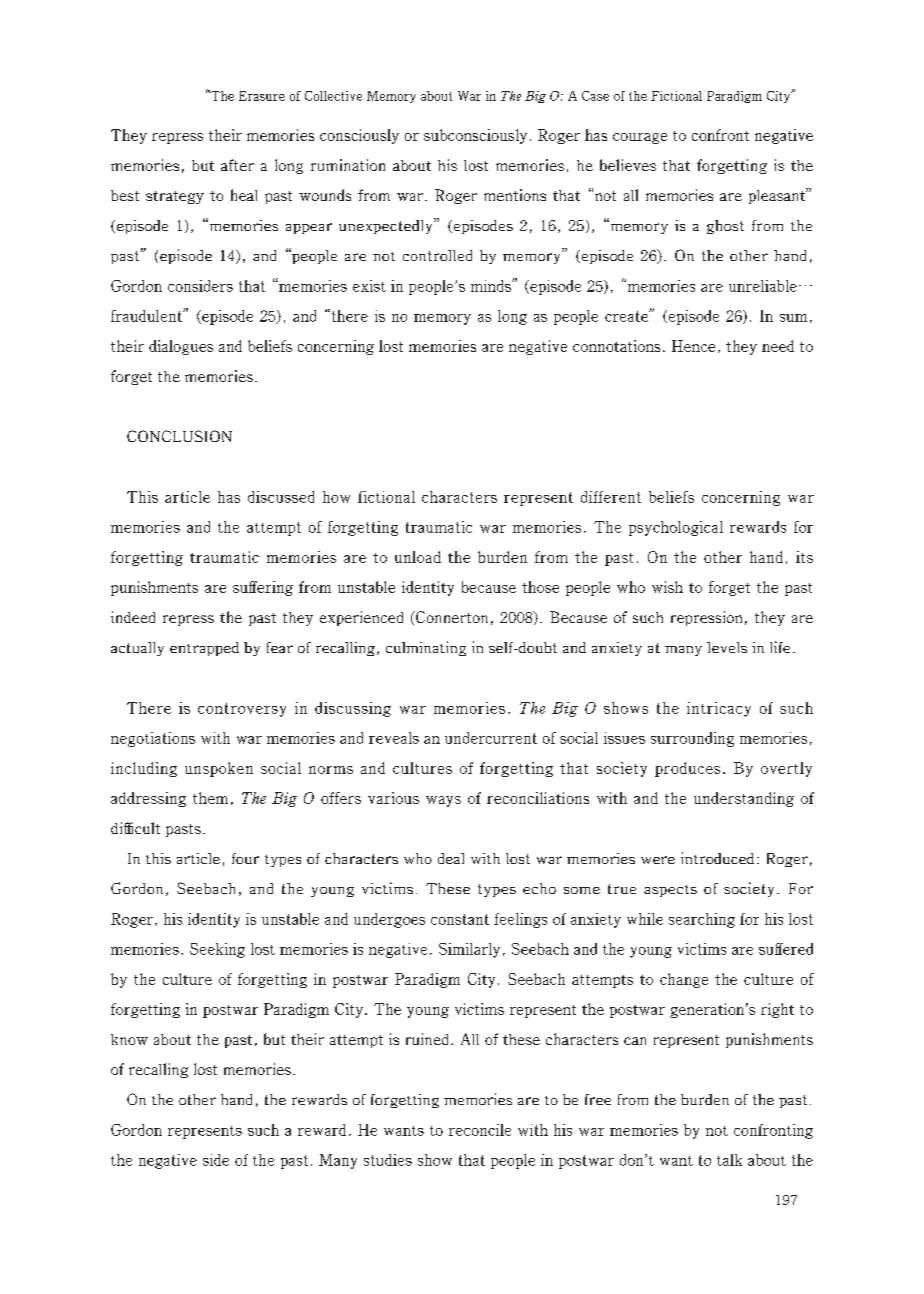  What do you see at coordinates (210, 798) in the image?
I see `them` at bounding box center [210, 798].
